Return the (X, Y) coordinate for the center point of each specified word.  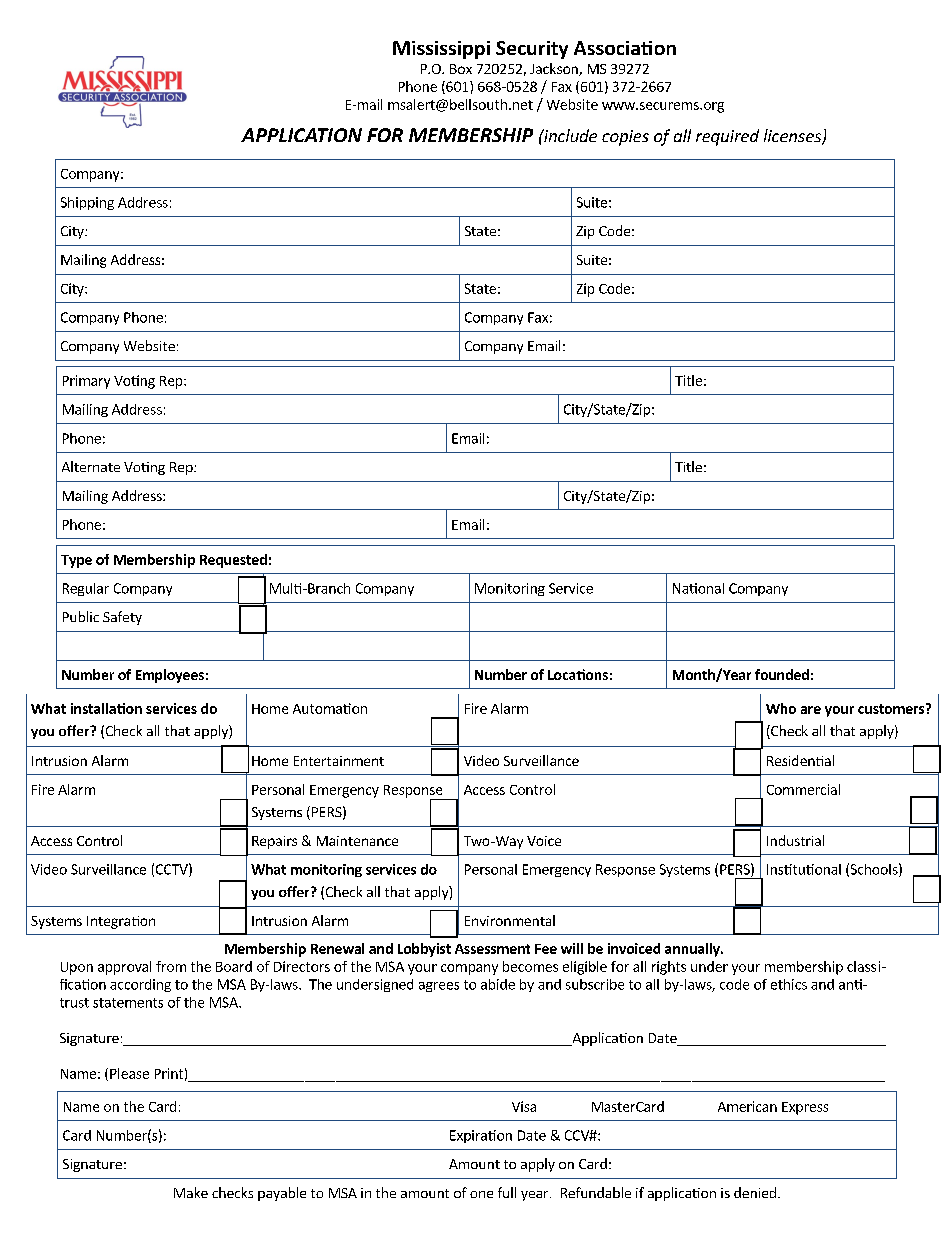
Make (191, 1192)
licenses (793, 137)
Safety (122, 618)
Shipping (87, 203)
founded (782, 674)
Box (461, 69)
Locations (578, 674)
